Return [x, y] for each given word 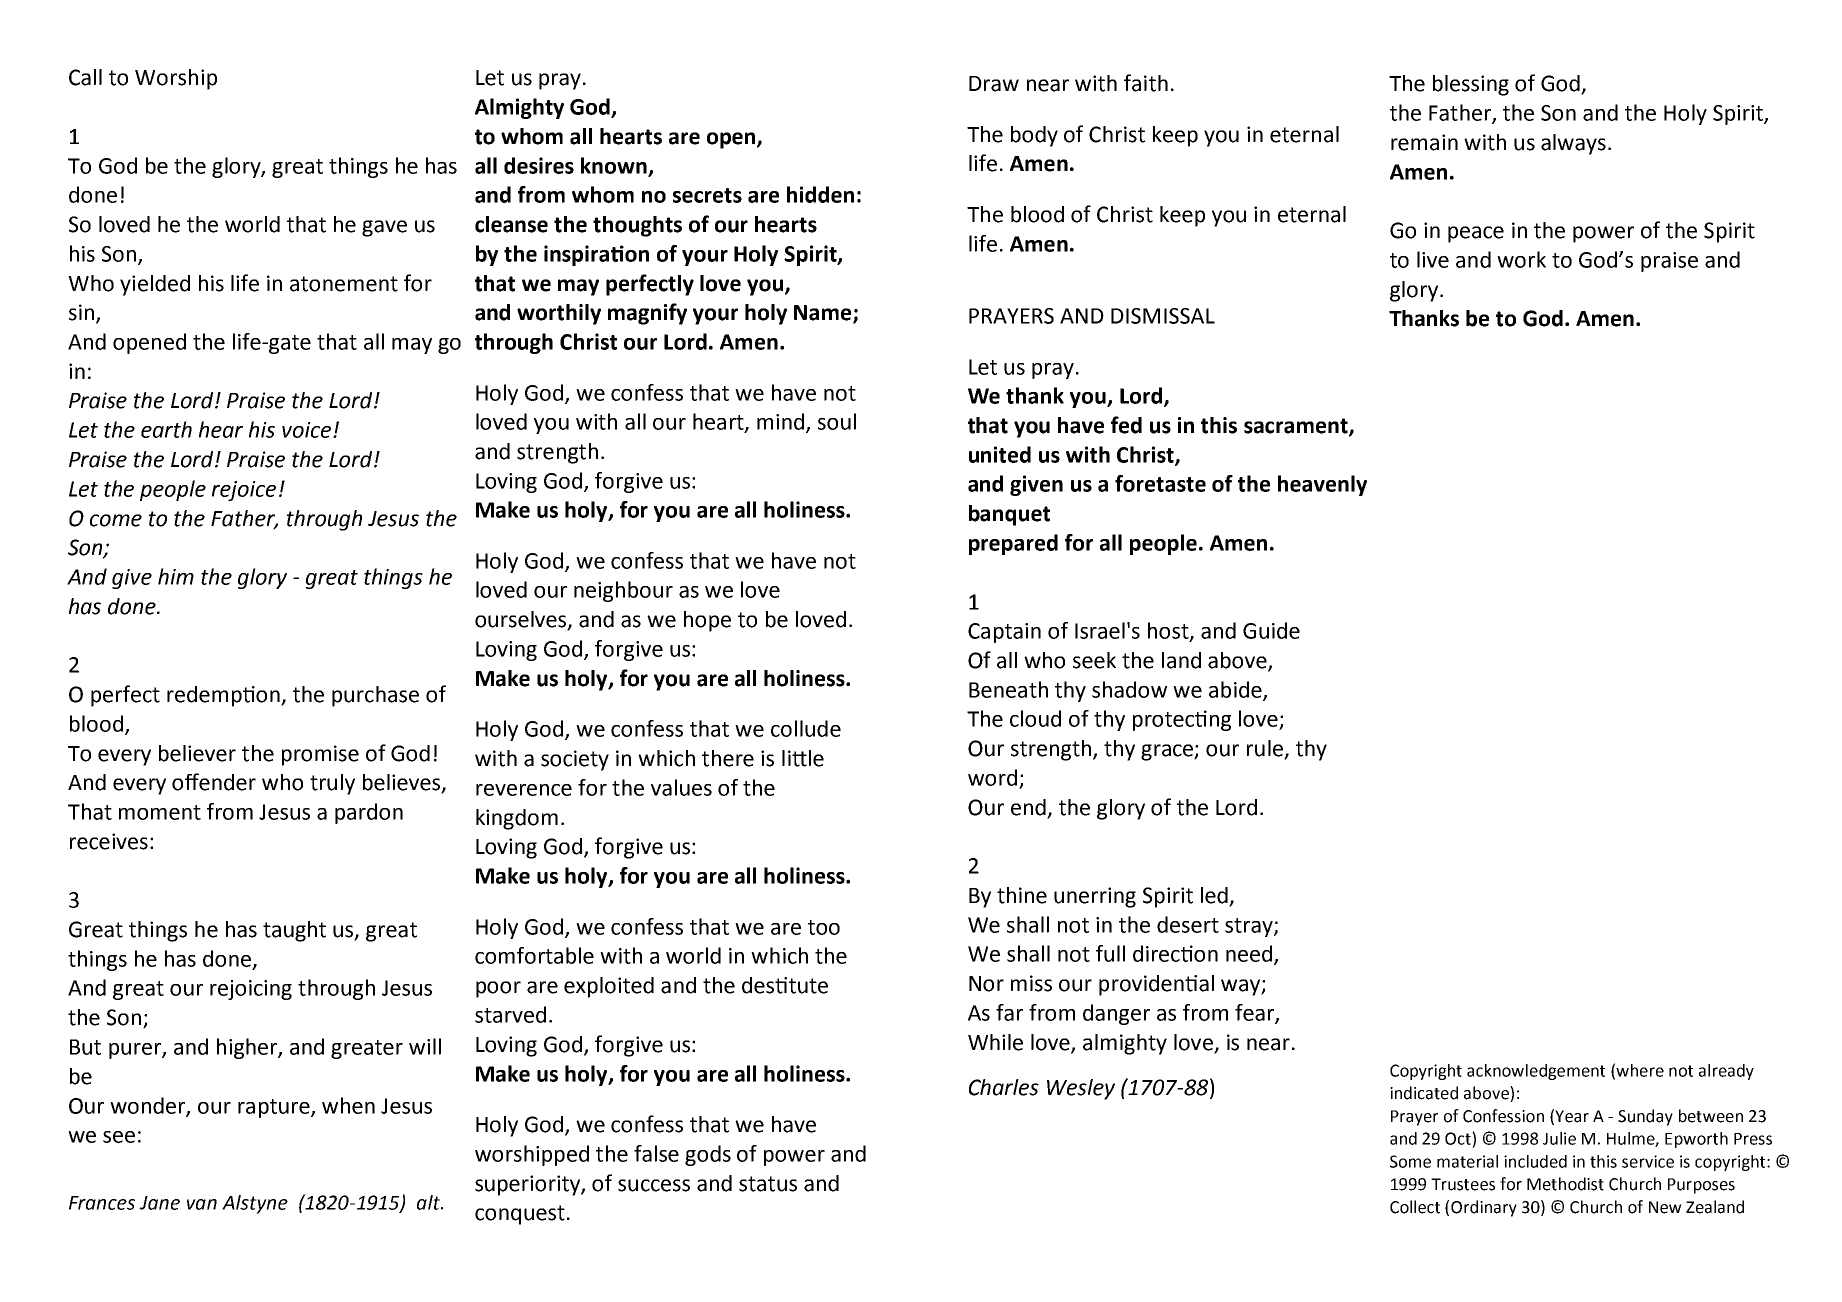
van [202, 1204]
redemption [224, 696]
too [824, 927]
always [1573, 144]
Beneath [1008, 689]
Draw [994, 84]
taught [294, 931]
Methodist [1565, 1184]
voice [306, 430]
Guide [1271, 630]
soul [837, 421]
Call [85, 77]
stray [1250, 927]
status [768, 1184]
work [1521, 259]
